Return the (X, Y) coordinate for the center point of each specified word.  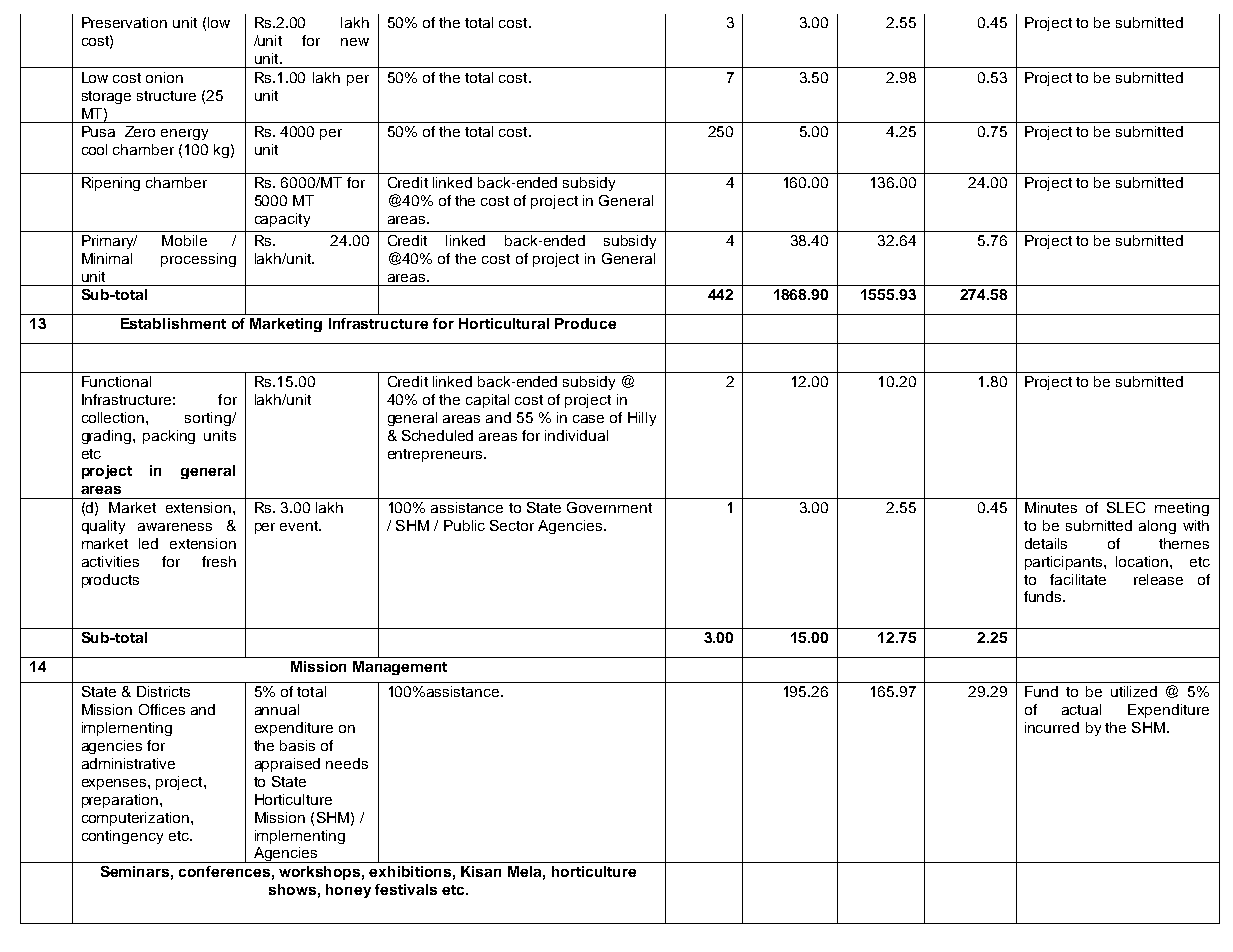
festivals (406, 889)
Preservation (124, 22)
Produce (585, 323)
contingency (122, 837)
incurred (1052, 727)
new (355, 42)
